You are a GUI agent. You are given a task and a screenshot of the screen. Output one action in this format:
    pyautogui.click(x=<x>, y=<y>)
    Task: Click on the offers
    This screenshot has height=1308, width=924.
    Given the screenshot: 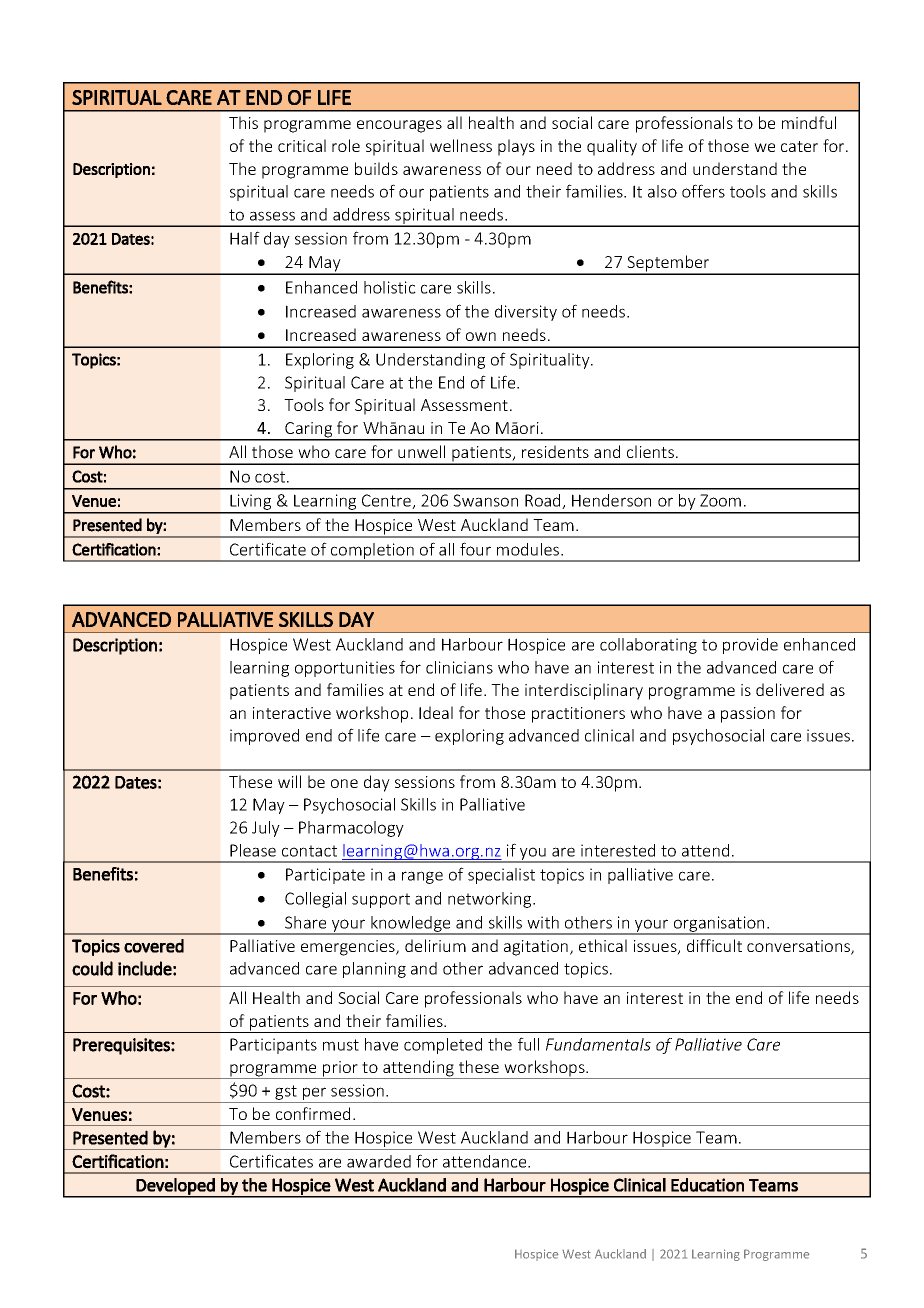 What is the action you would take?
    pyautogui.click(x=703, y=191)
